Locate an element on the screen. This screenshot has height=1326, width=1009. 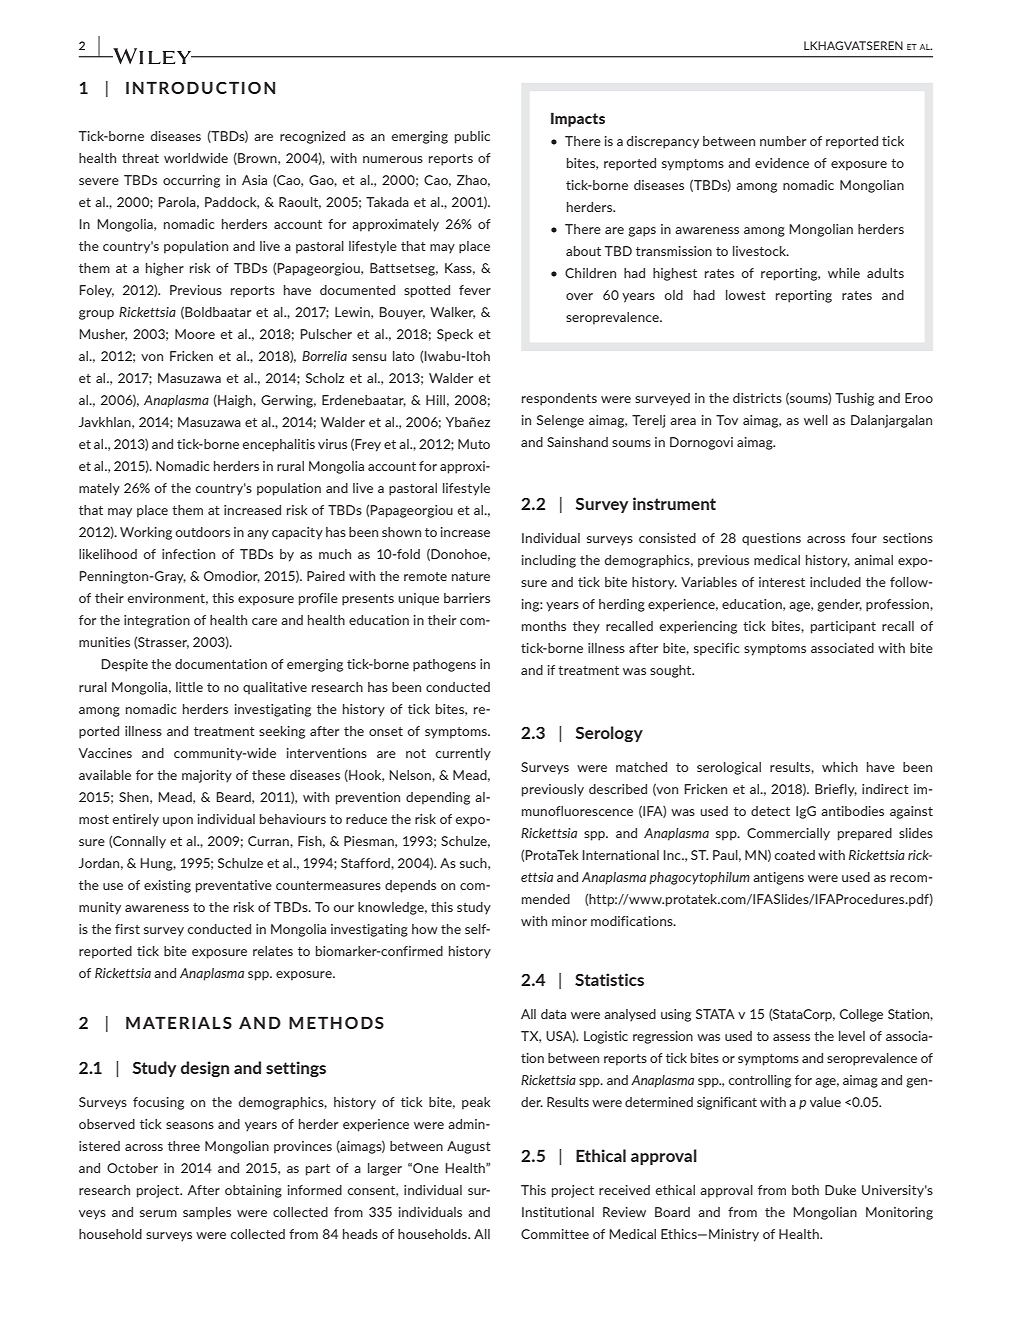
well is located at coordinates (816, 420).
